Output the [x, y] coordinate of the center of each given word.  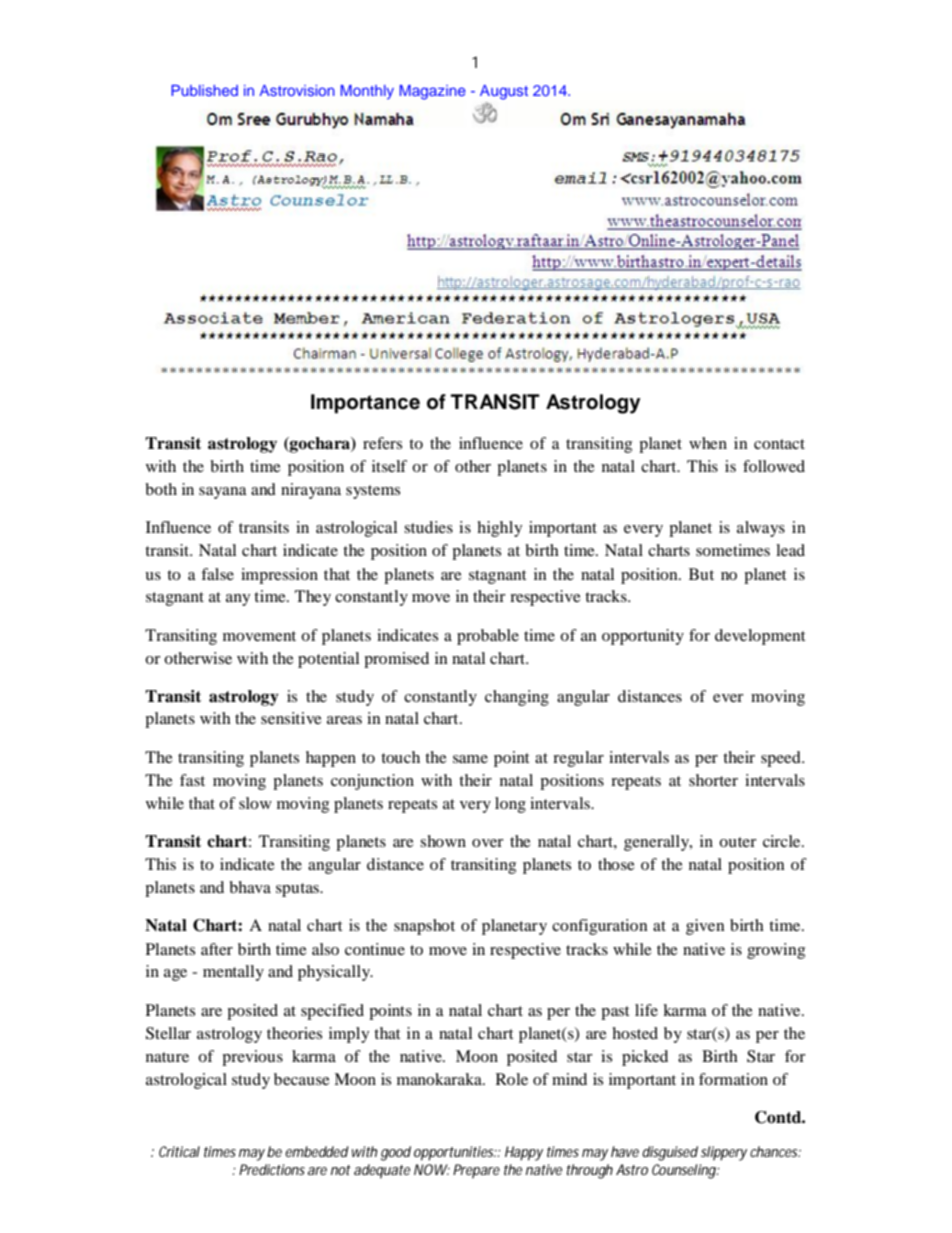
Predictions [272, 1169]
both [161, 489]
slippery [724, 1153]
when [708, 443]
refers [382, 443]
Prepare [476, 1171]
